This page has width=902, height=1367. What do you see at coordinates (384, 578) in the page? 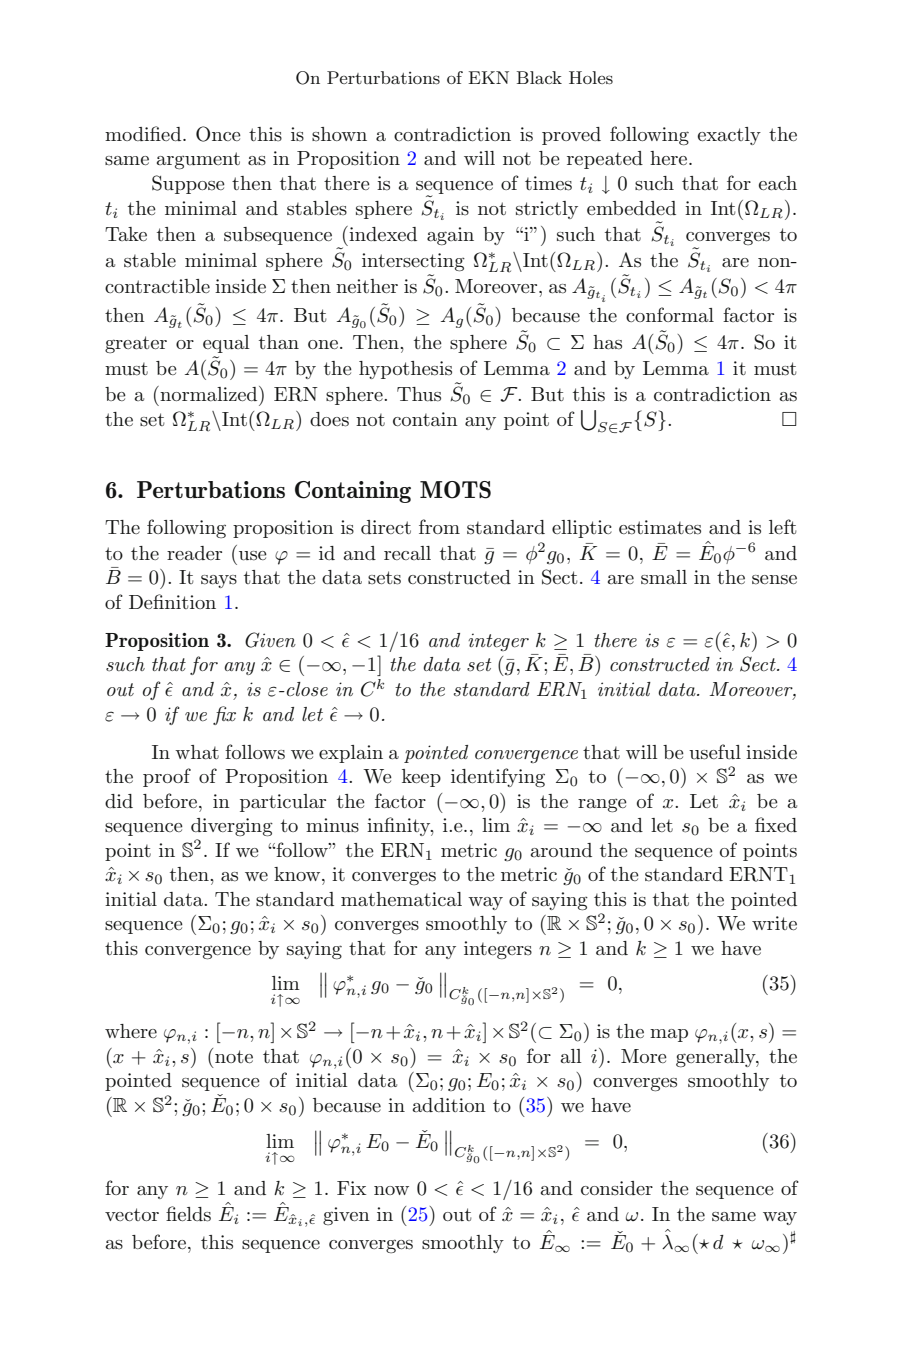
I see `sets` at bounding box center [384, 578].
